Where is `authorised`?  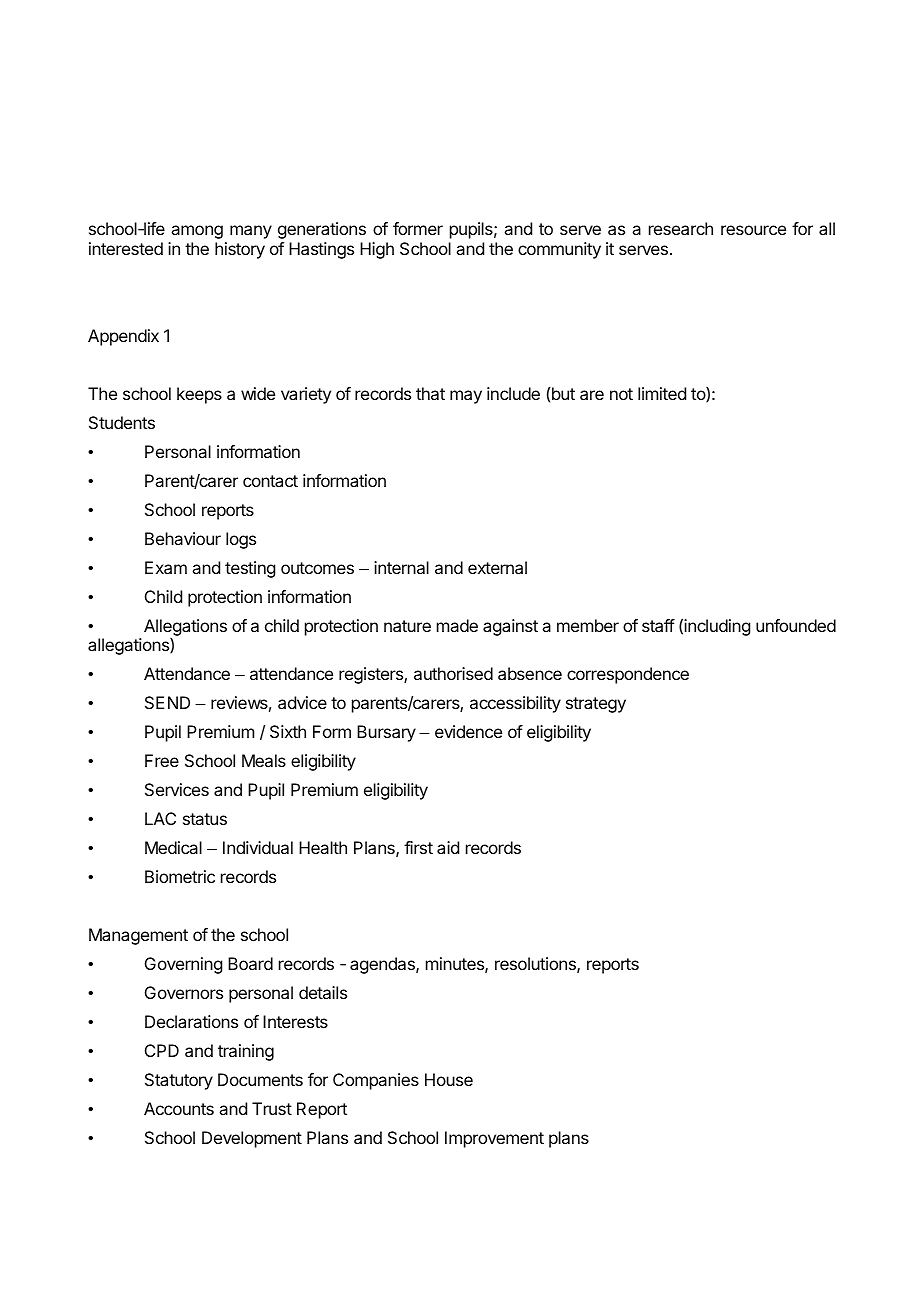
authorised is located at coordinates (453, 673).
